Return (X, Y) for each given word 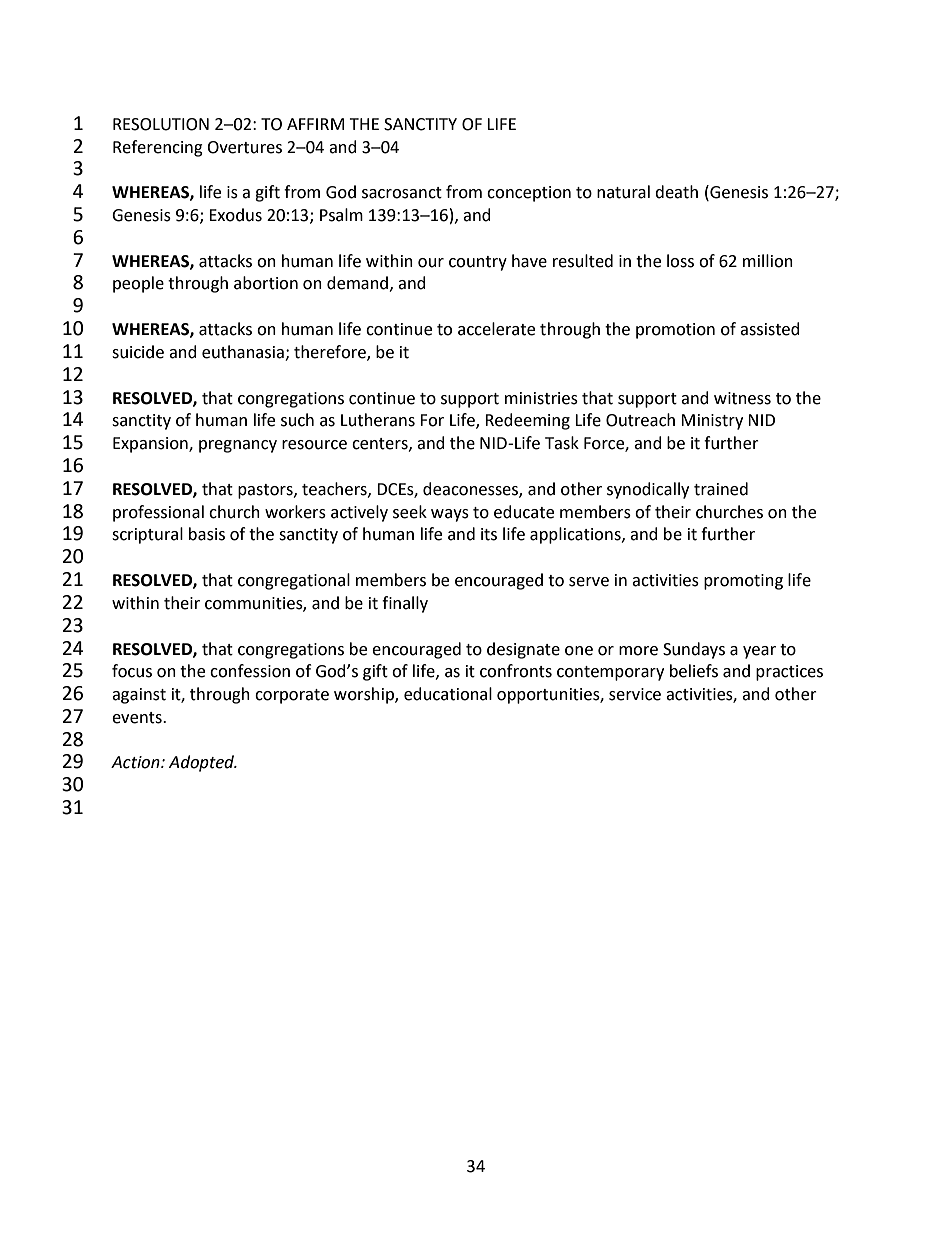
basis (207, 534)
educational (448, 694)
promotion (675, 331)
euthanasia (244, 353)
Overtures (244, 147)
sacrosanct (402, 193)
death (676, 192)
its (489, 534)
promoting (743, 582)
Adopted (203, 763)
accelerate (496, 329)
